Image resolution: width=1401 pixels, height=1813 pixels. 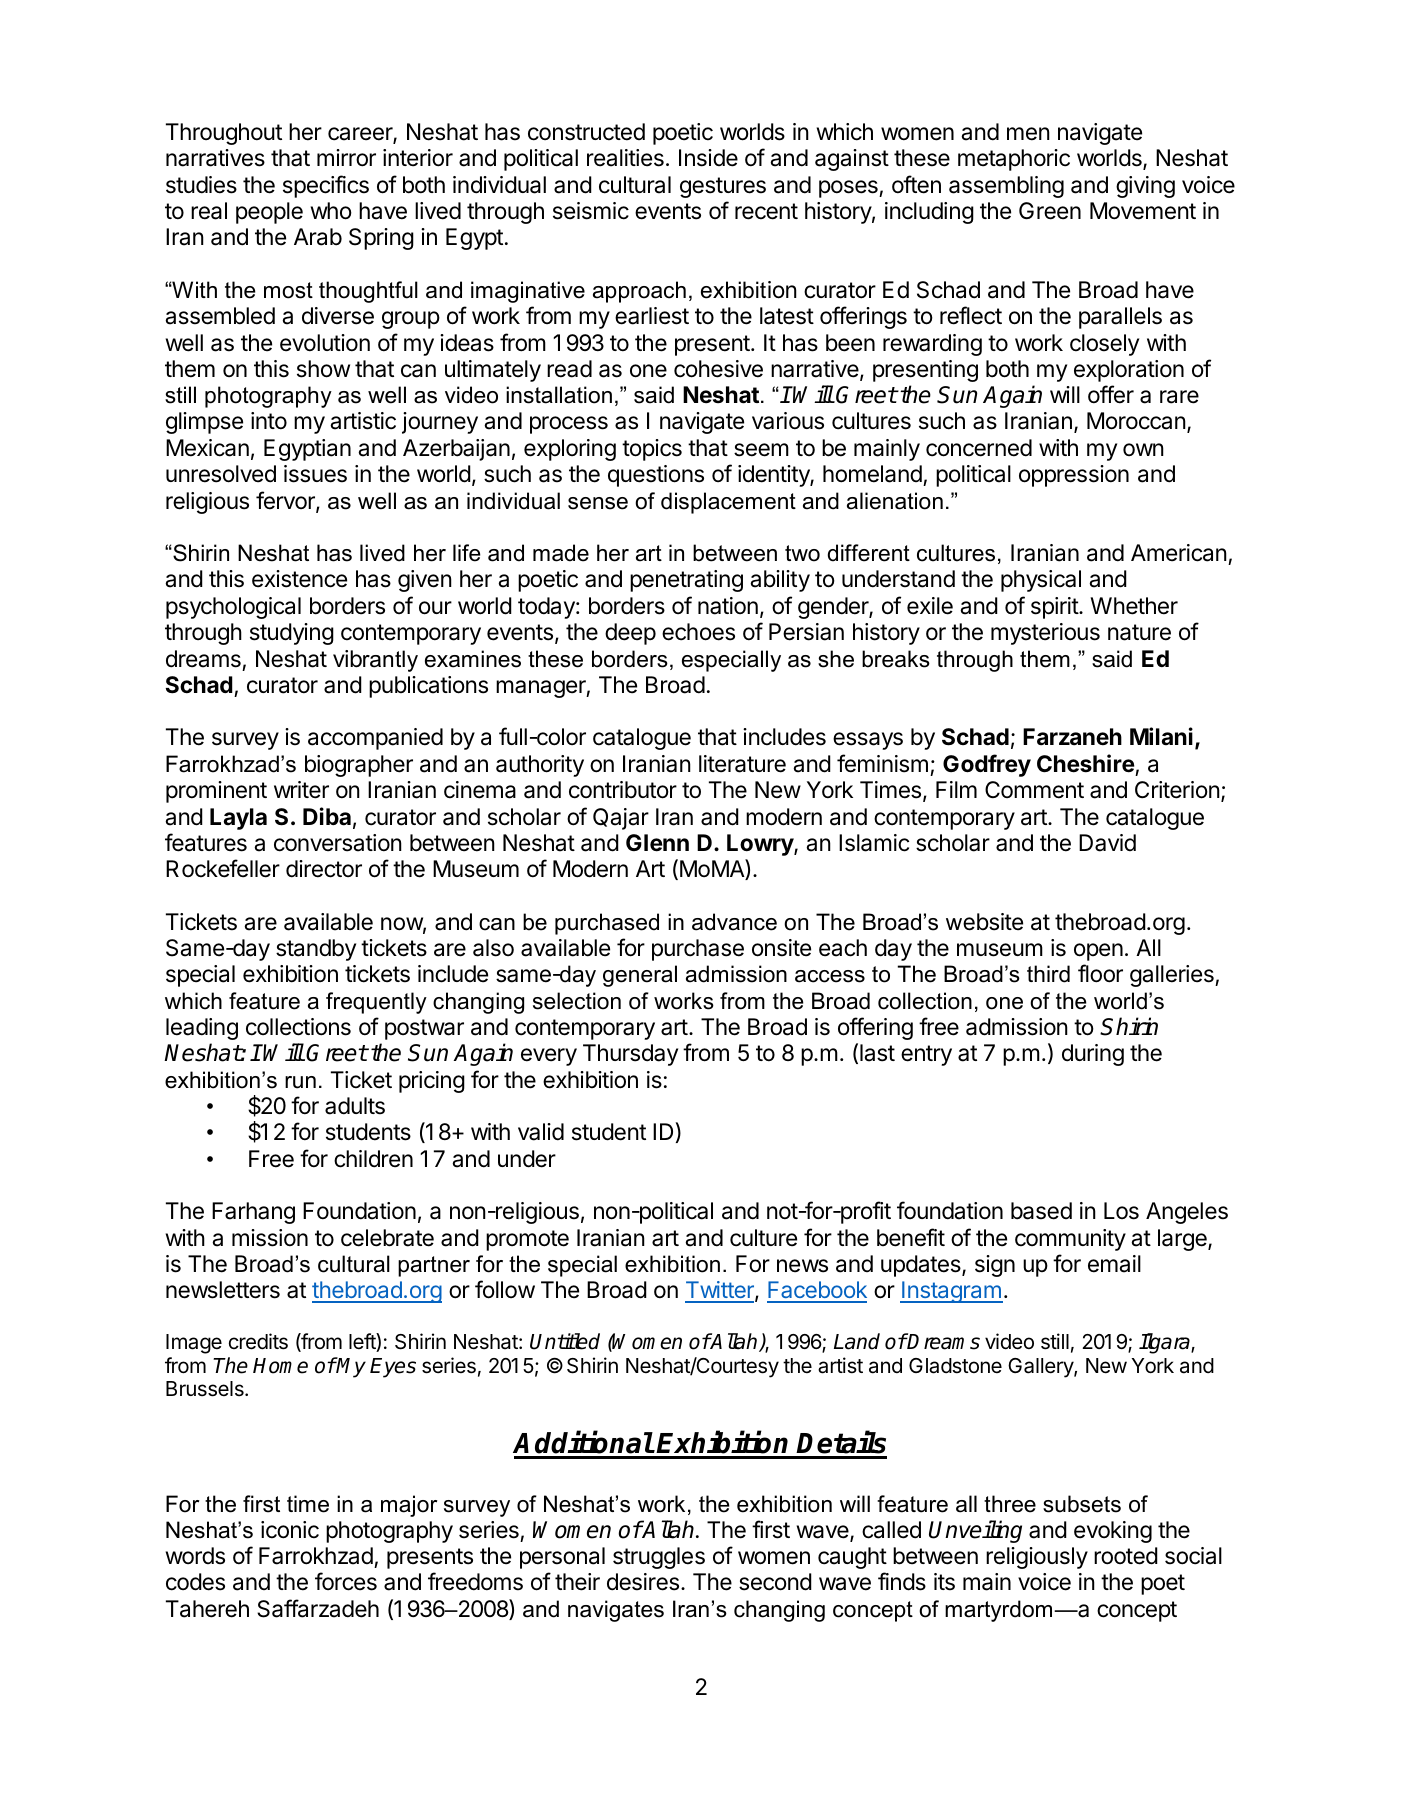 I want to click on specifics, so click(x=326, y=186).
